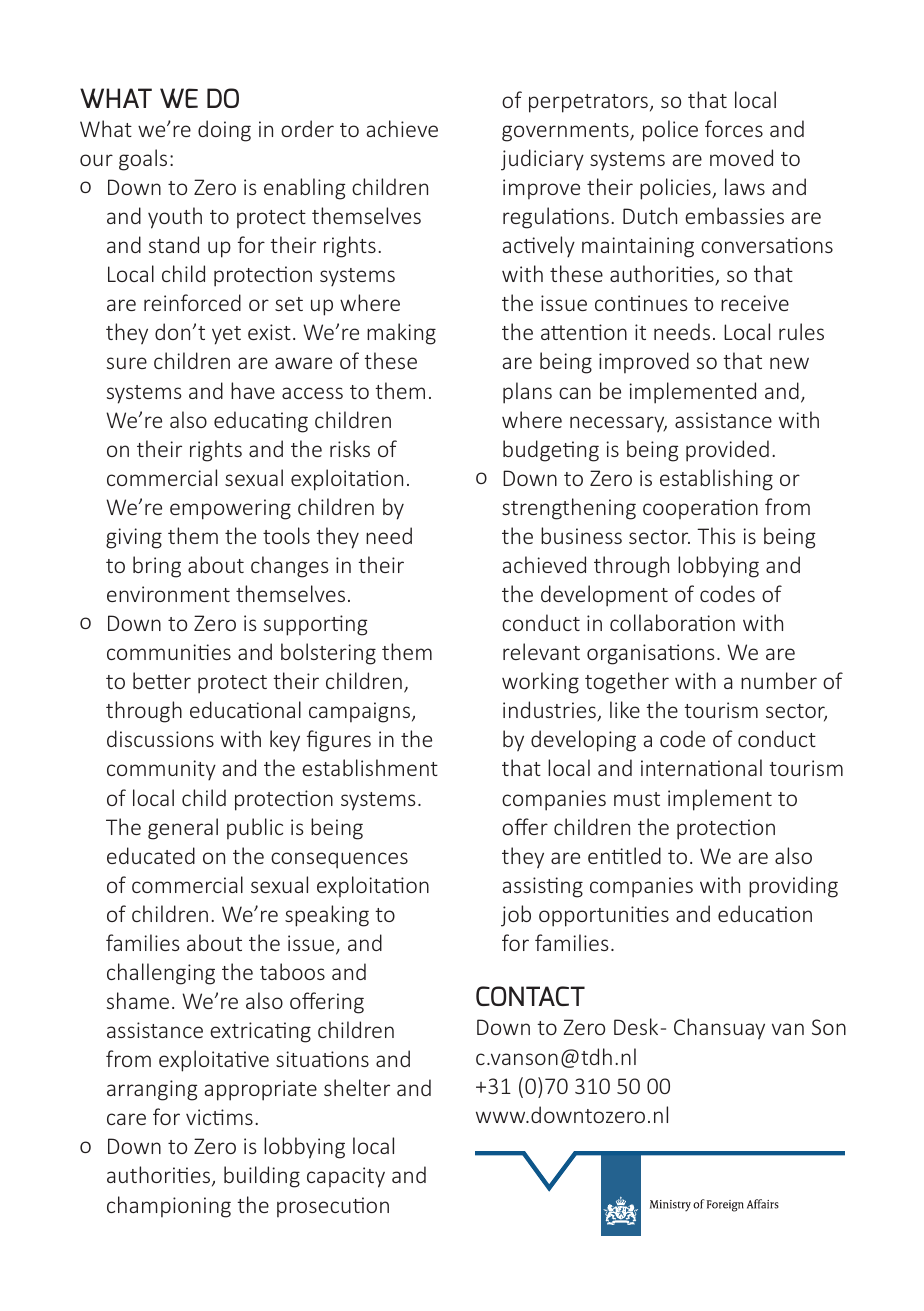 The width and height of the page is (924, 1311). I want to click on challenging, so click(161, 974).
